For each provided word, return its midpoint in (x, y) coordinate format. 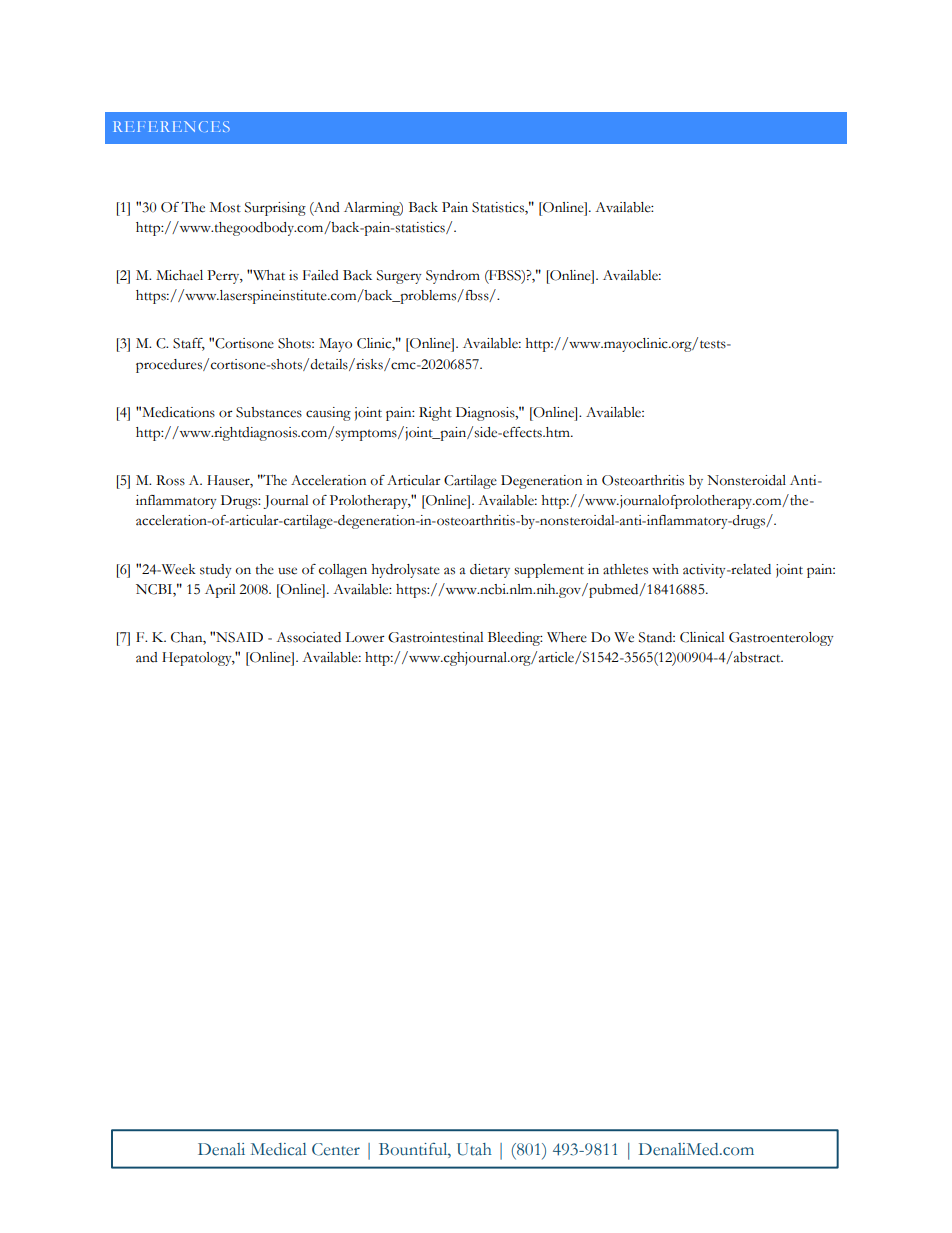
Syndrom (453, 277)
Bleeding (515, 639)
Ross (170, 480)
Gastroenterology (781, 639)
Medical (278, 1149)
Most (225, 207)
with (665, 569)
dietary (490, 571)
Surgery (399, 277)
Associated (308, 637)
